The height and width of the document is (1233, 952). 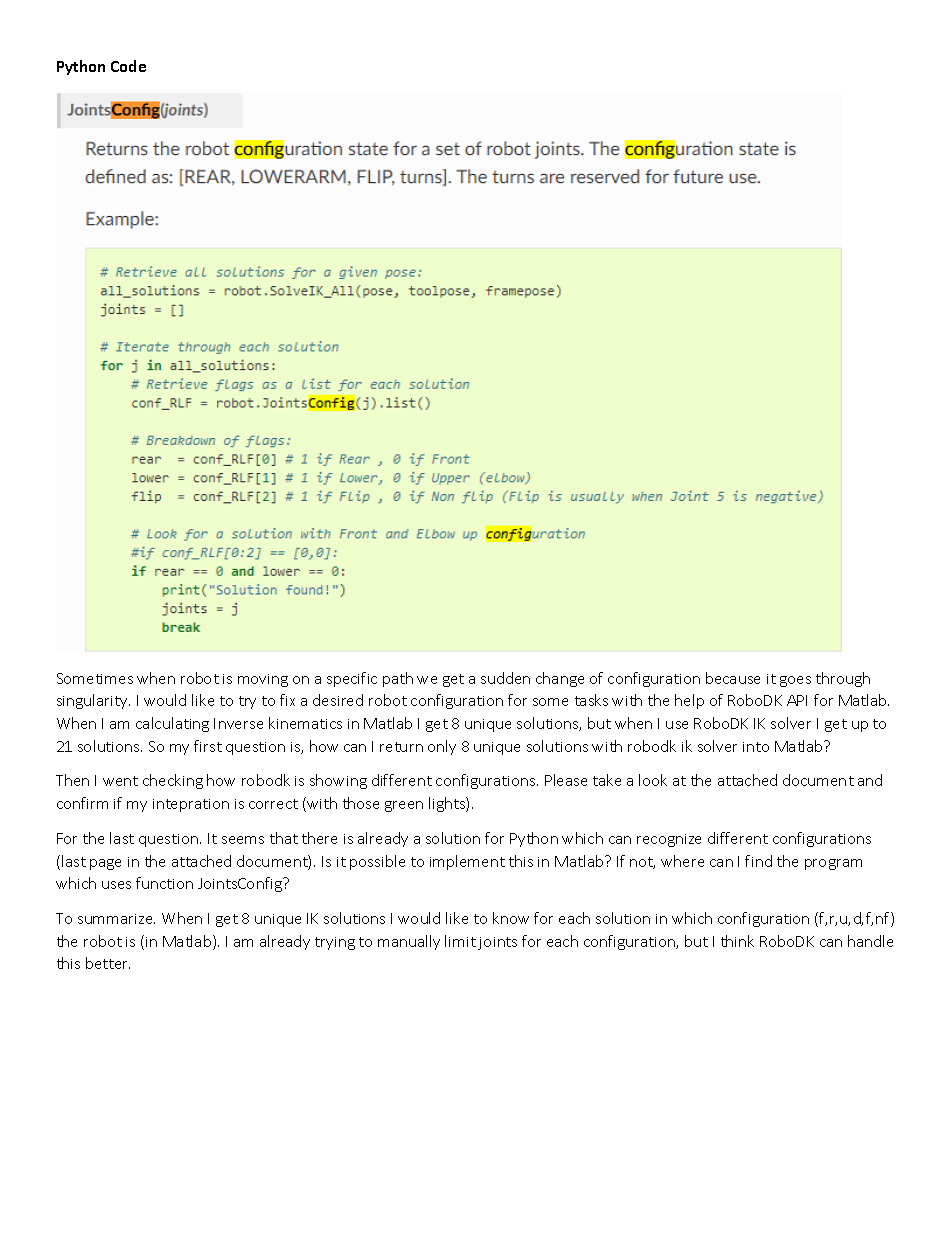 I want to click on sudden, so click(x=505, y=678).
